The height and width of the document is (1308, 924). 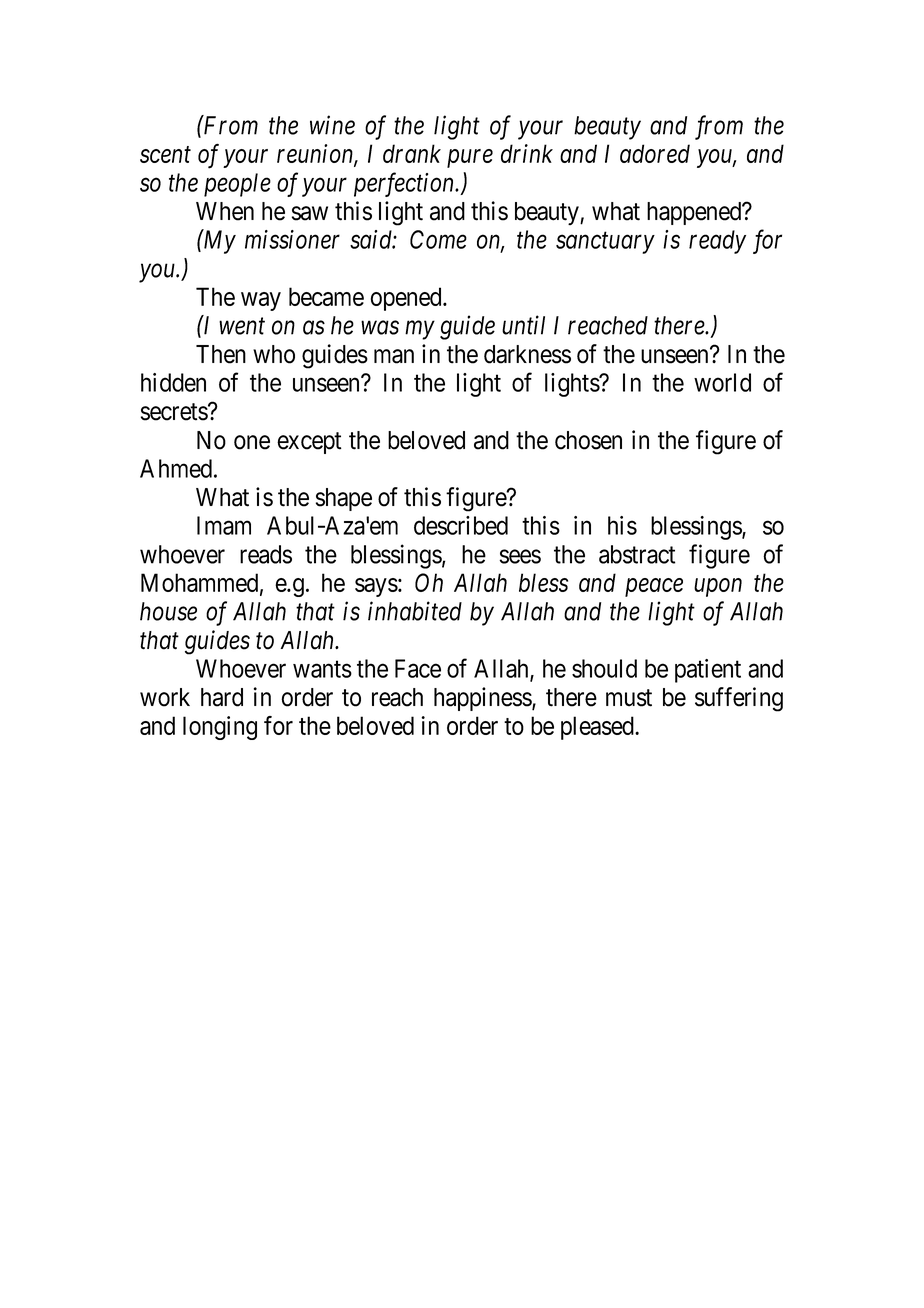 What do you see at coordinates (222, 697) in the document?
I see `hard` at bounding box center [222, 697].
